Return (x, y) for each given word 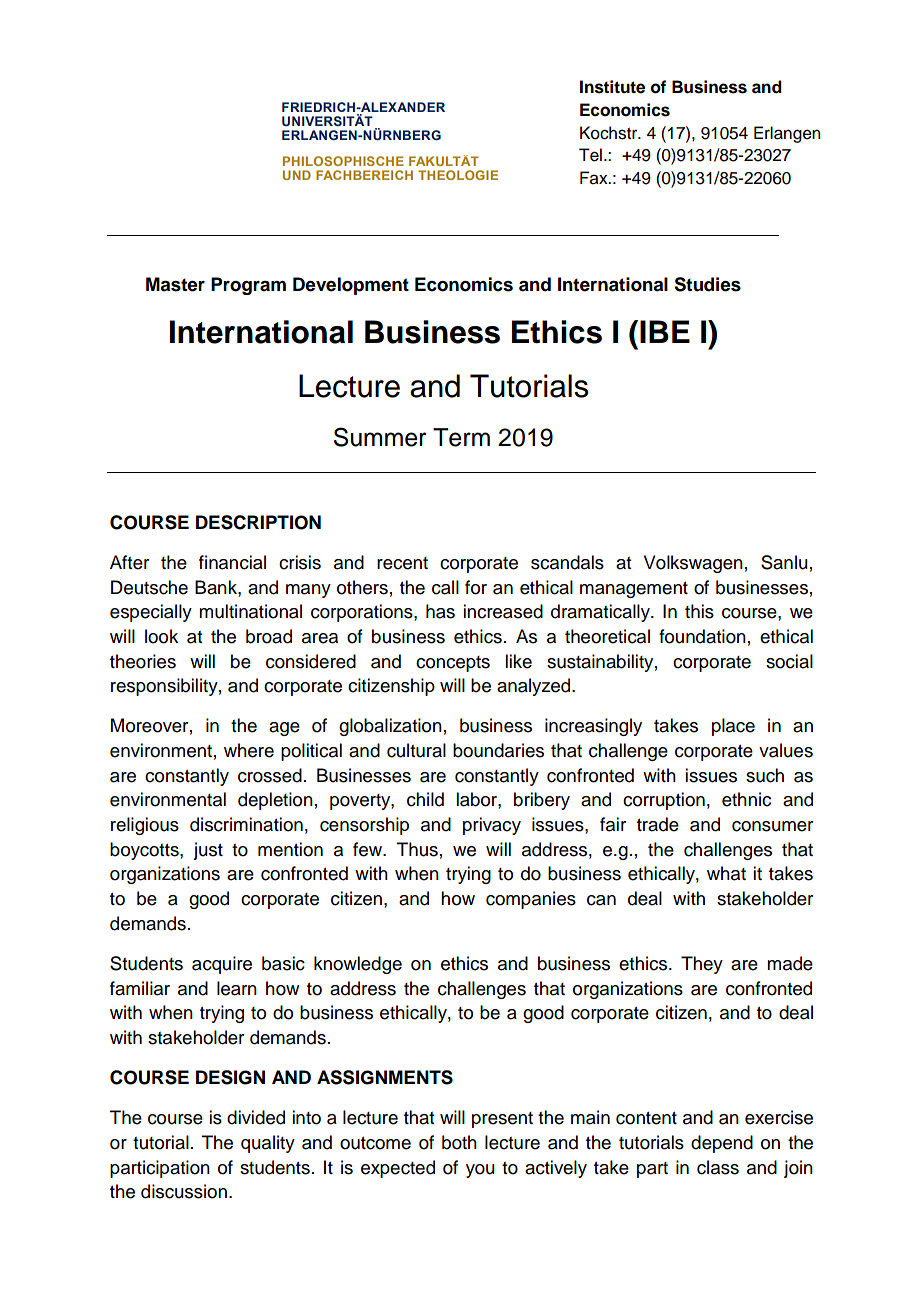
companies (531, 900)
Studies (707, 284)
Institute (612, 87)
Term (461, 437)
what (726, 873)
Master (175, 284)
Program (248, 286)
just (208, 851)
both (459, 1142)
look (161, 636)
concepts (453, 664)
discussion (184, 1191)
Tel (590, 155)
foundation (702, 636)
